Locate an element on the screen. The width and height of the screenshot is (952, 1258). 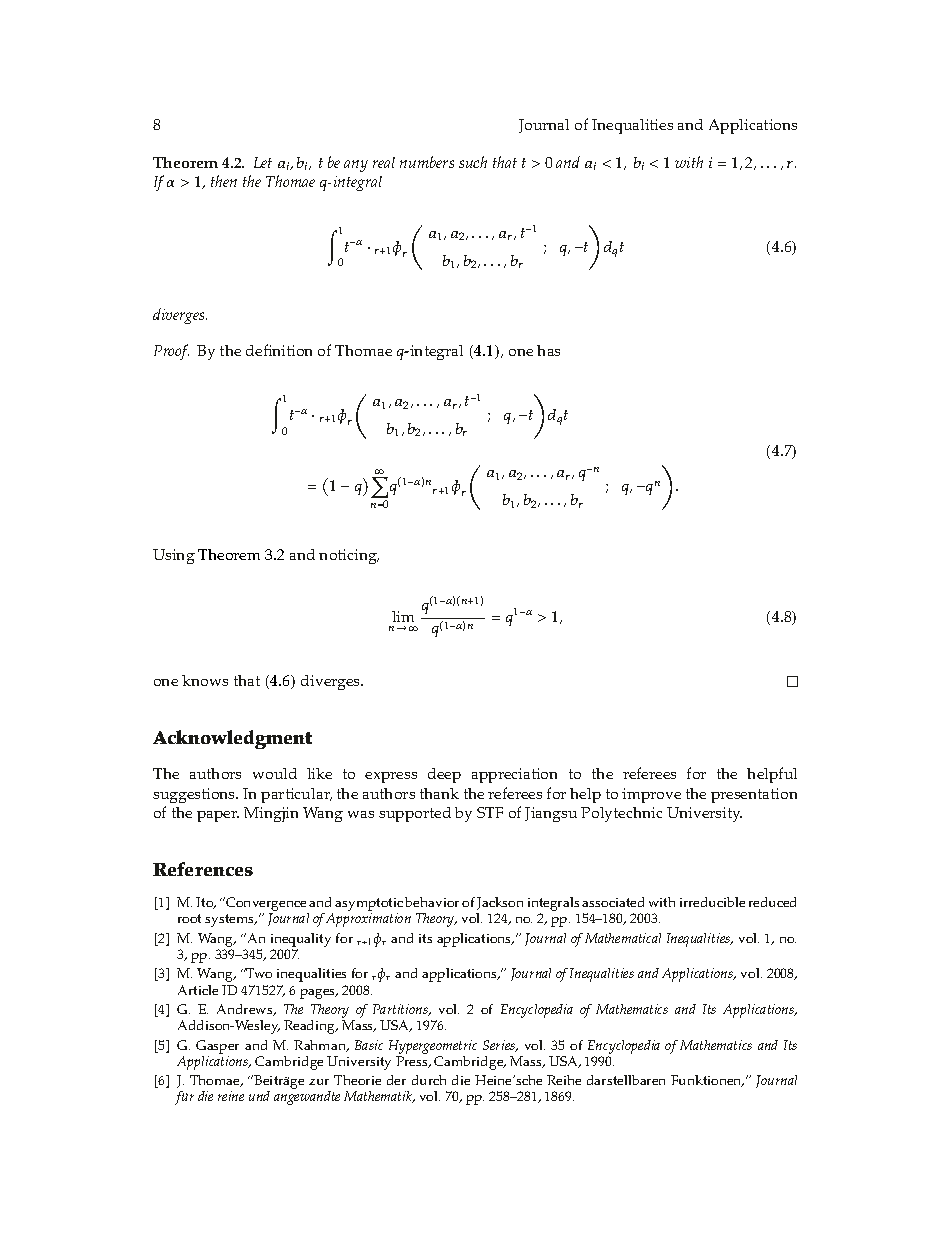
such is located at coordinates (473, 162).
